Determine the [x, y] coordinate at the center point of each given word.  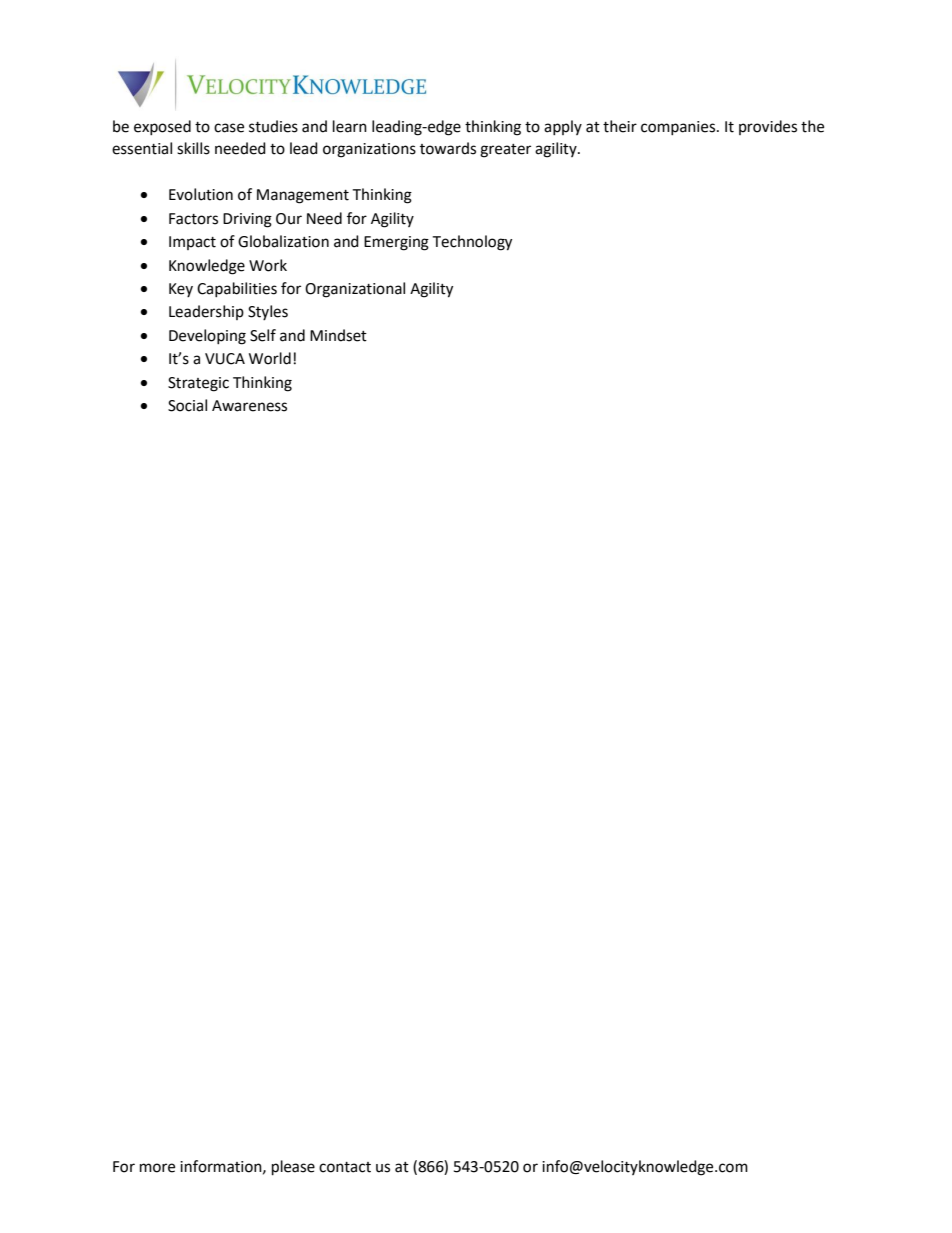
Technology [472, 243]
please [293, 1168]
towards [448, 148]
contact [345, 1167]
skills [193, 148]
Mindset [338, 335]
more [157, 1168]
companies [679, 128]
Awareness [249, 406]
